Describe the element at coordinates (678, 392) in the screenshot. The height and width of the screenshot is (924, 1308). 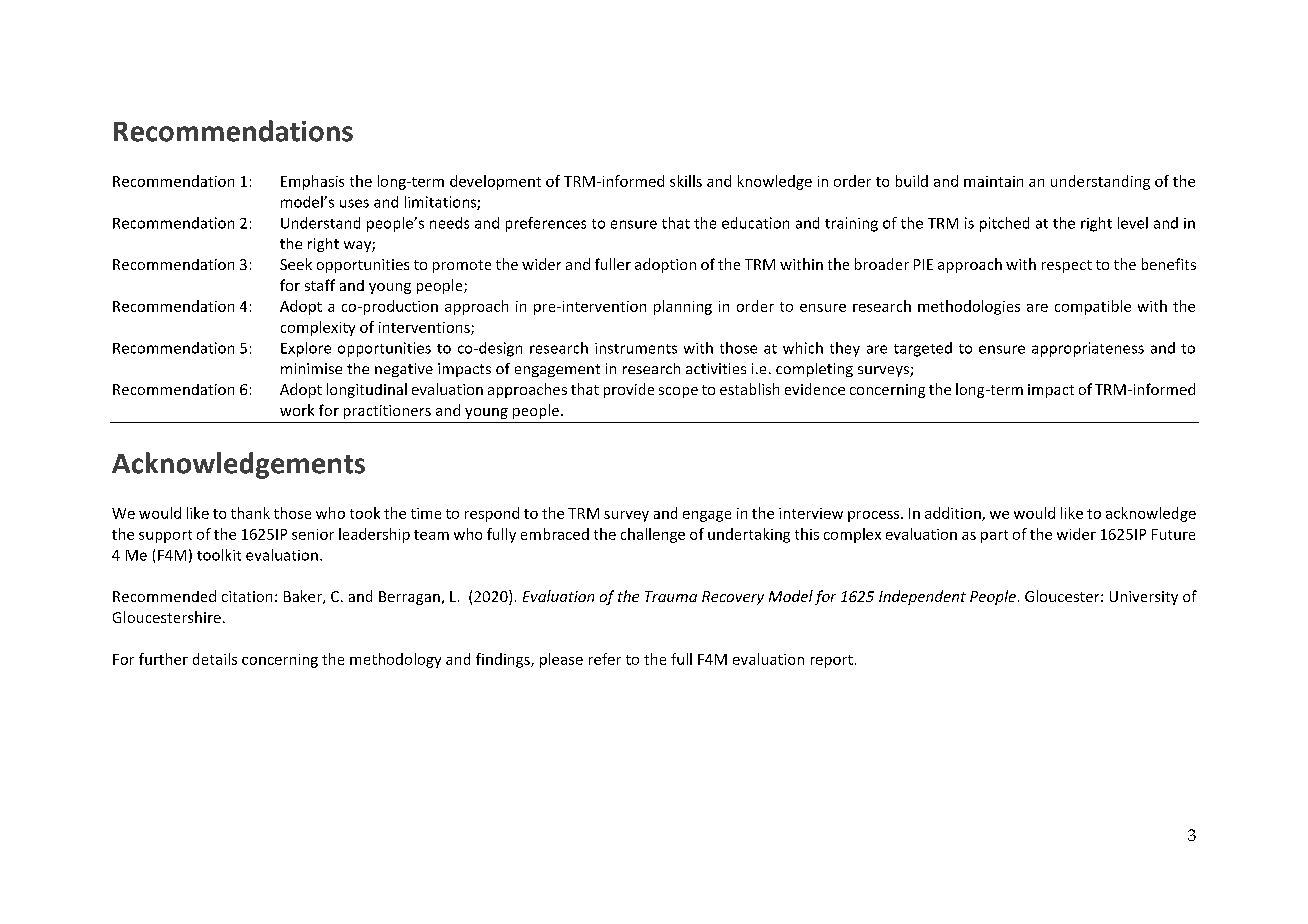
I see `scope` at that location.
